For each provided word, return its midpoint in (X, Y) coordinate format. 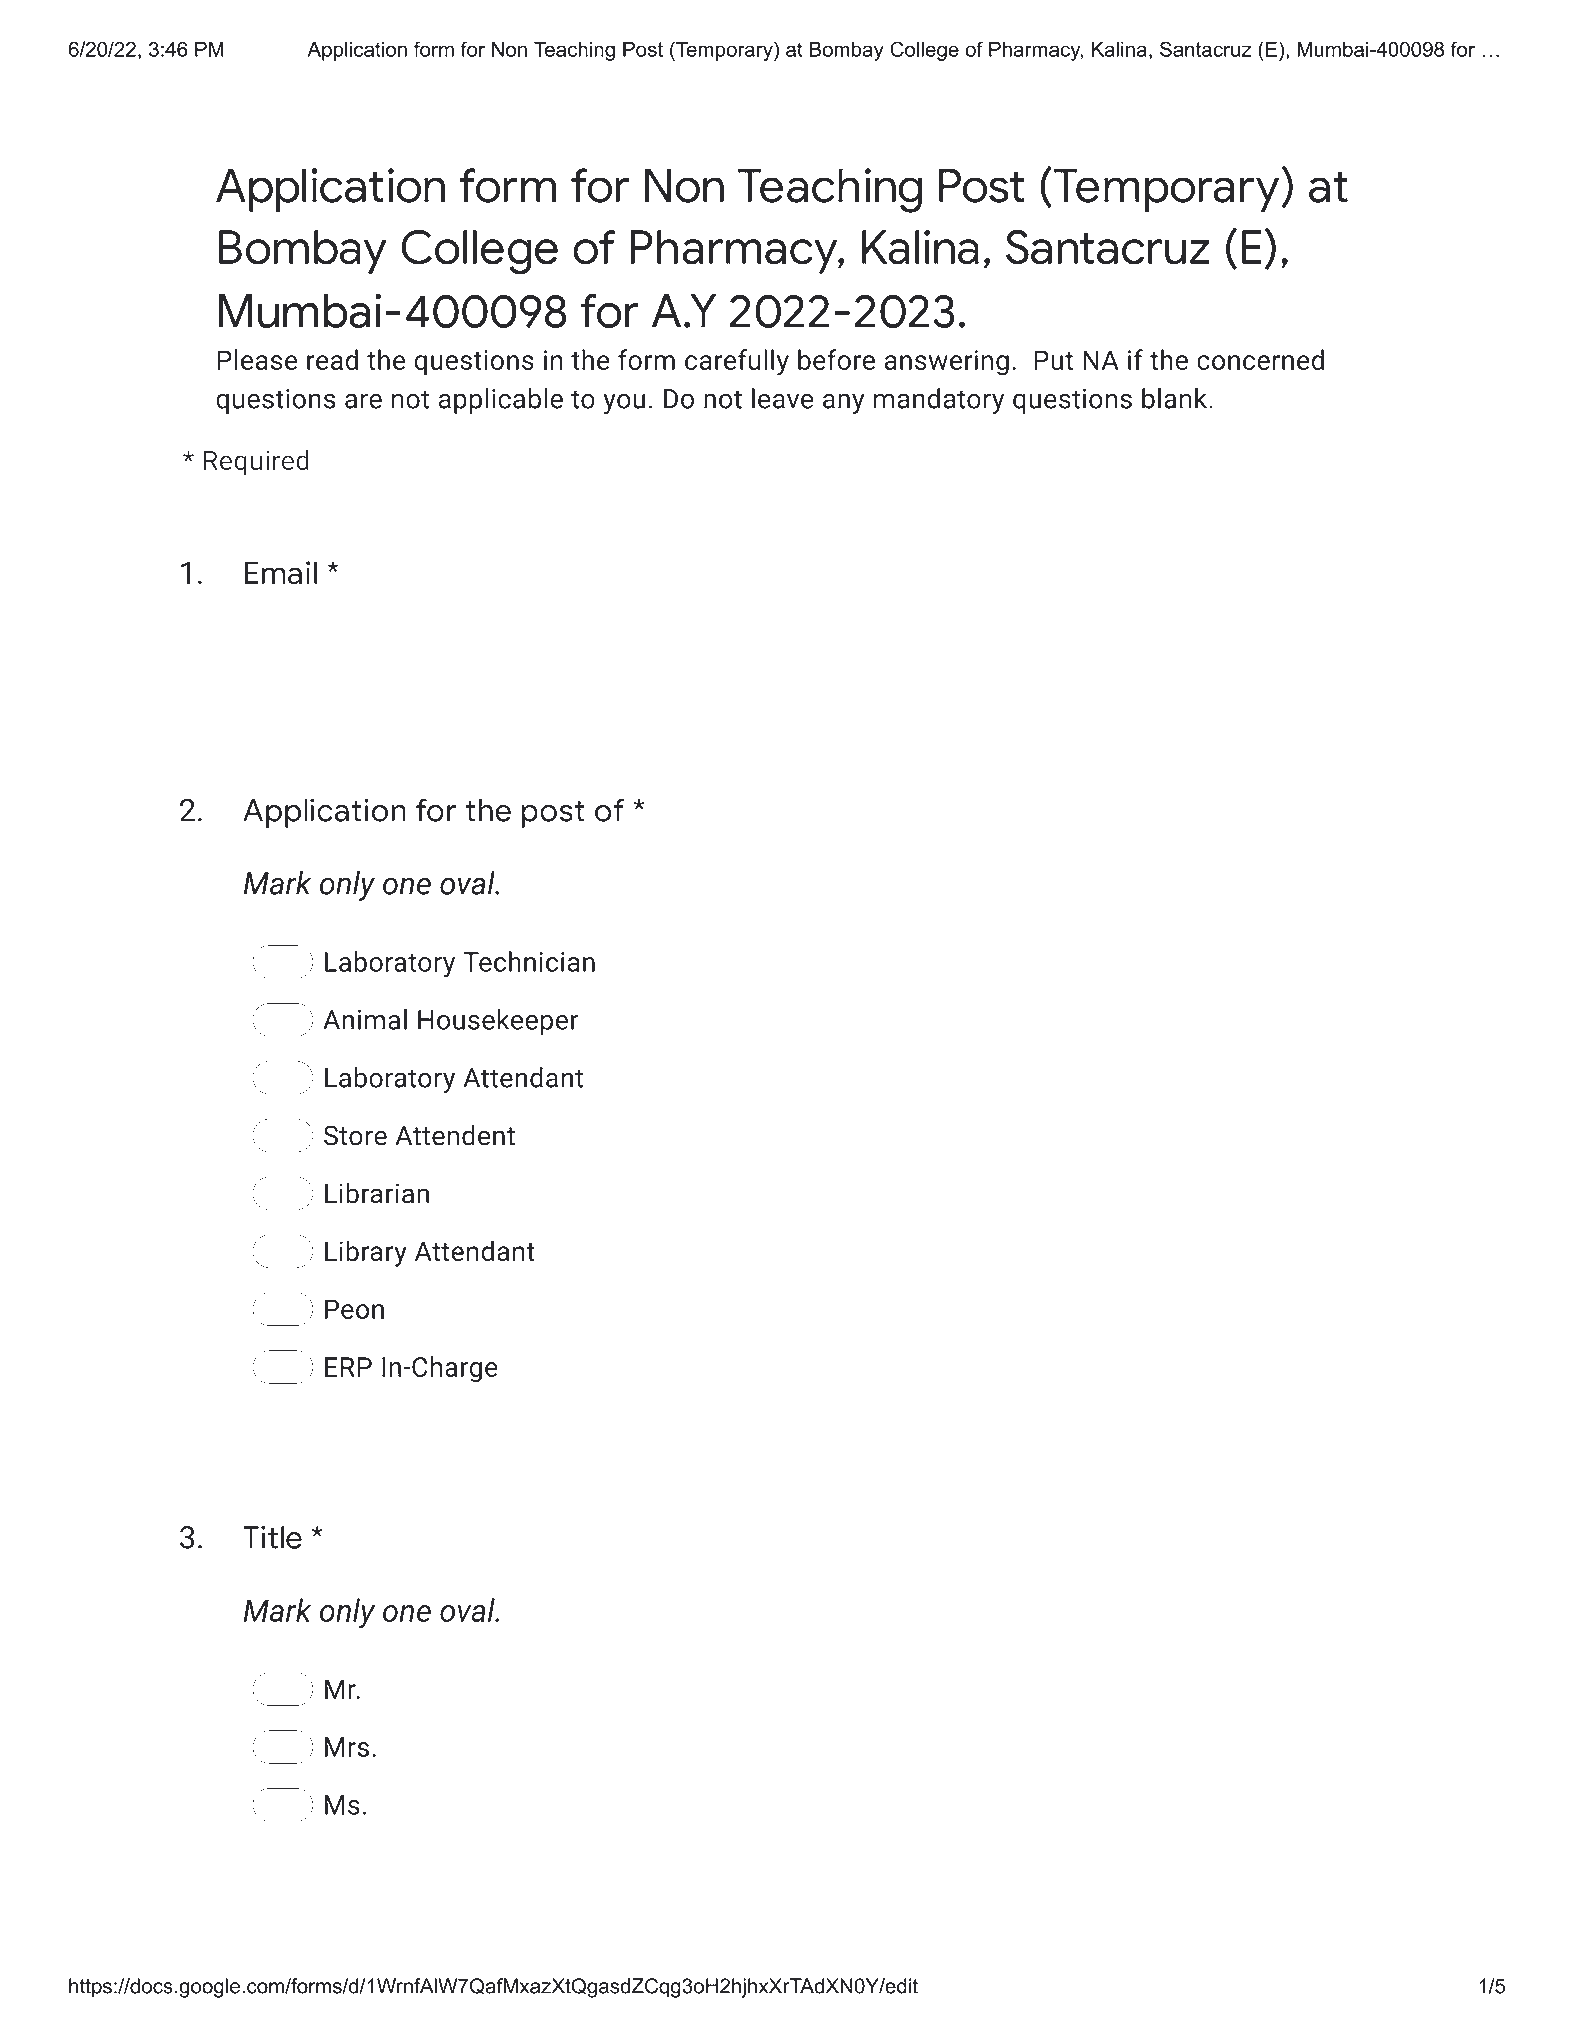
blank (1176, 398)
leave (782, 398)
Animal (365, 1019)
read (332, 359)
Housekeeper (498, 1022)
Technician (529, 961)
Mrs (347, 1747)
